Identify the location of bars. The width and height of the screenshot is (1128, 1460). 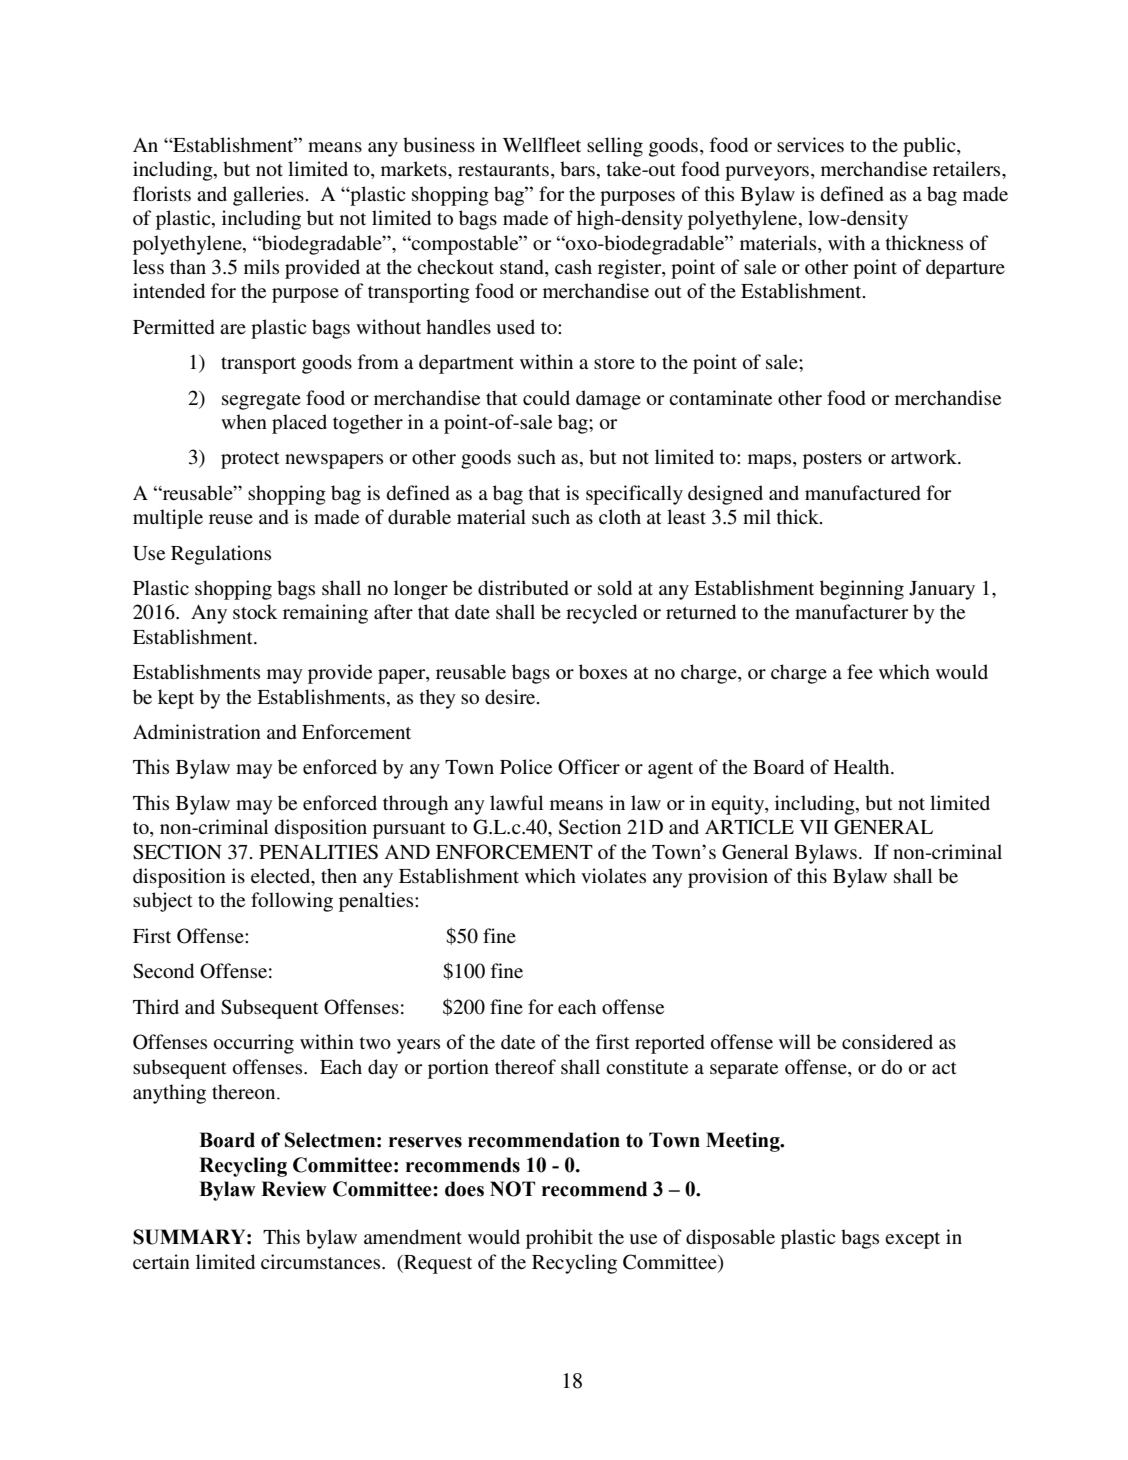
(577, 169).
